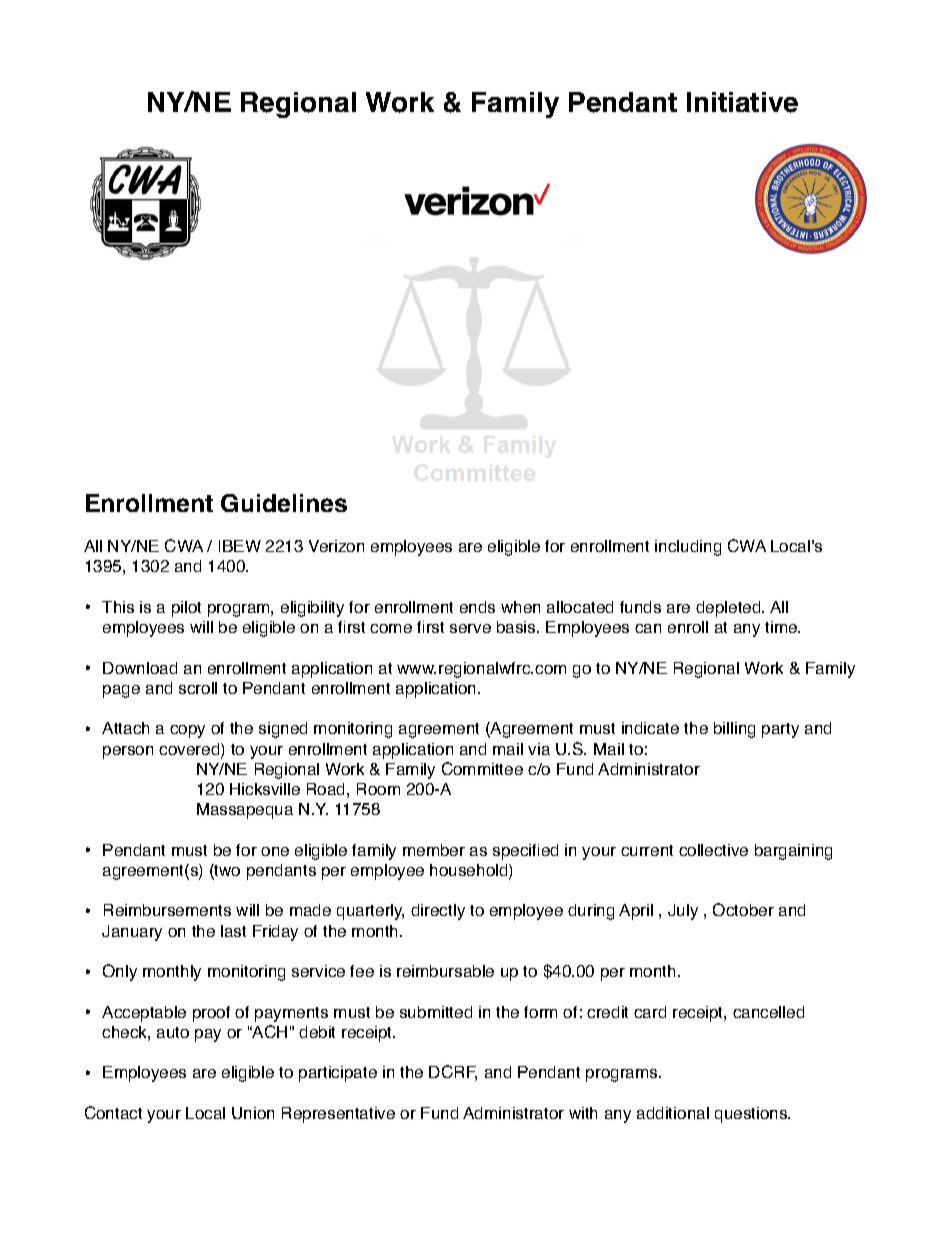 This document has width=952, height=1233. I want to click on depleted, so click(729, 609).
